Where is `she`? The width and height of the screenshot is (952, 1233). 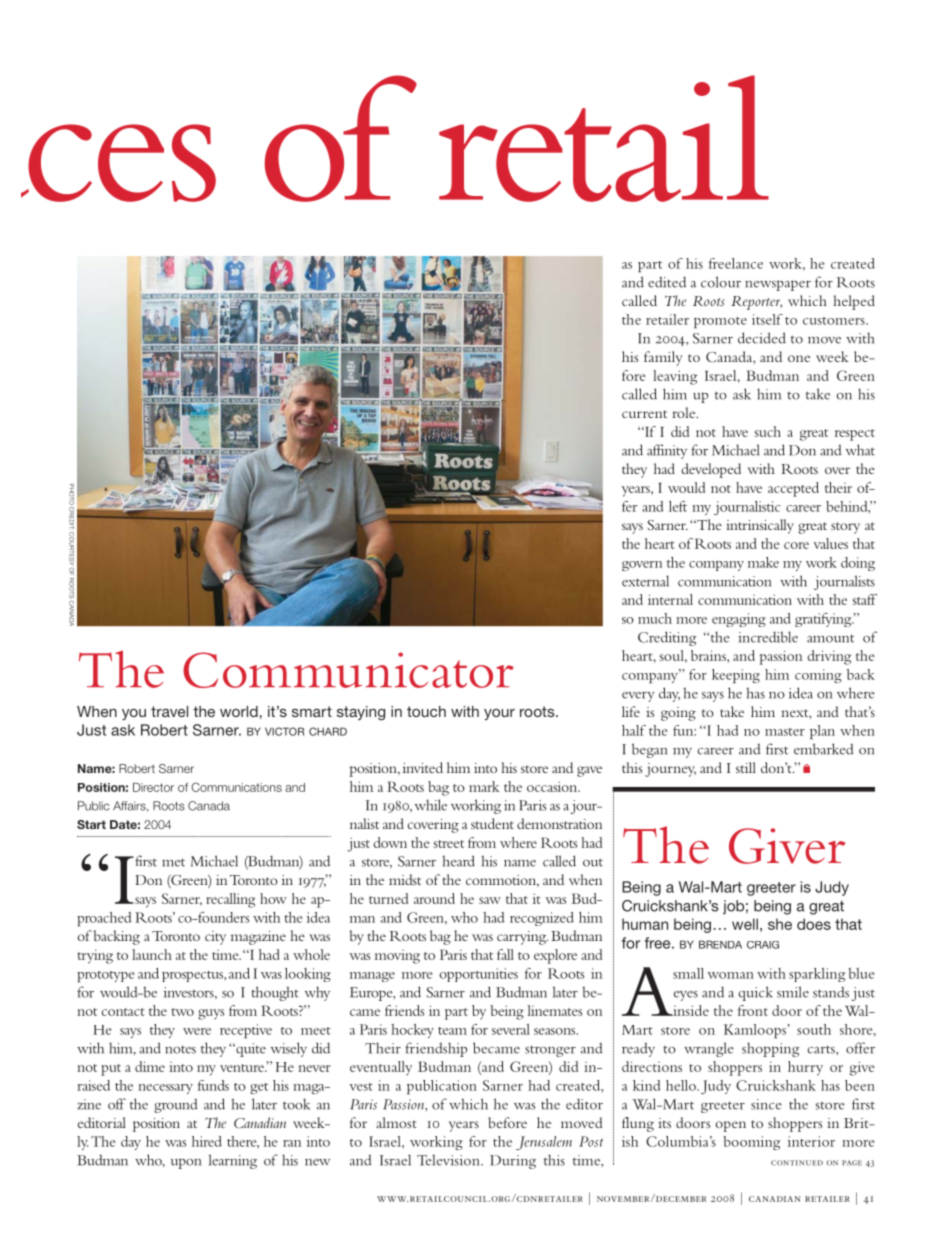 she is located at coordinates (780, 924).
